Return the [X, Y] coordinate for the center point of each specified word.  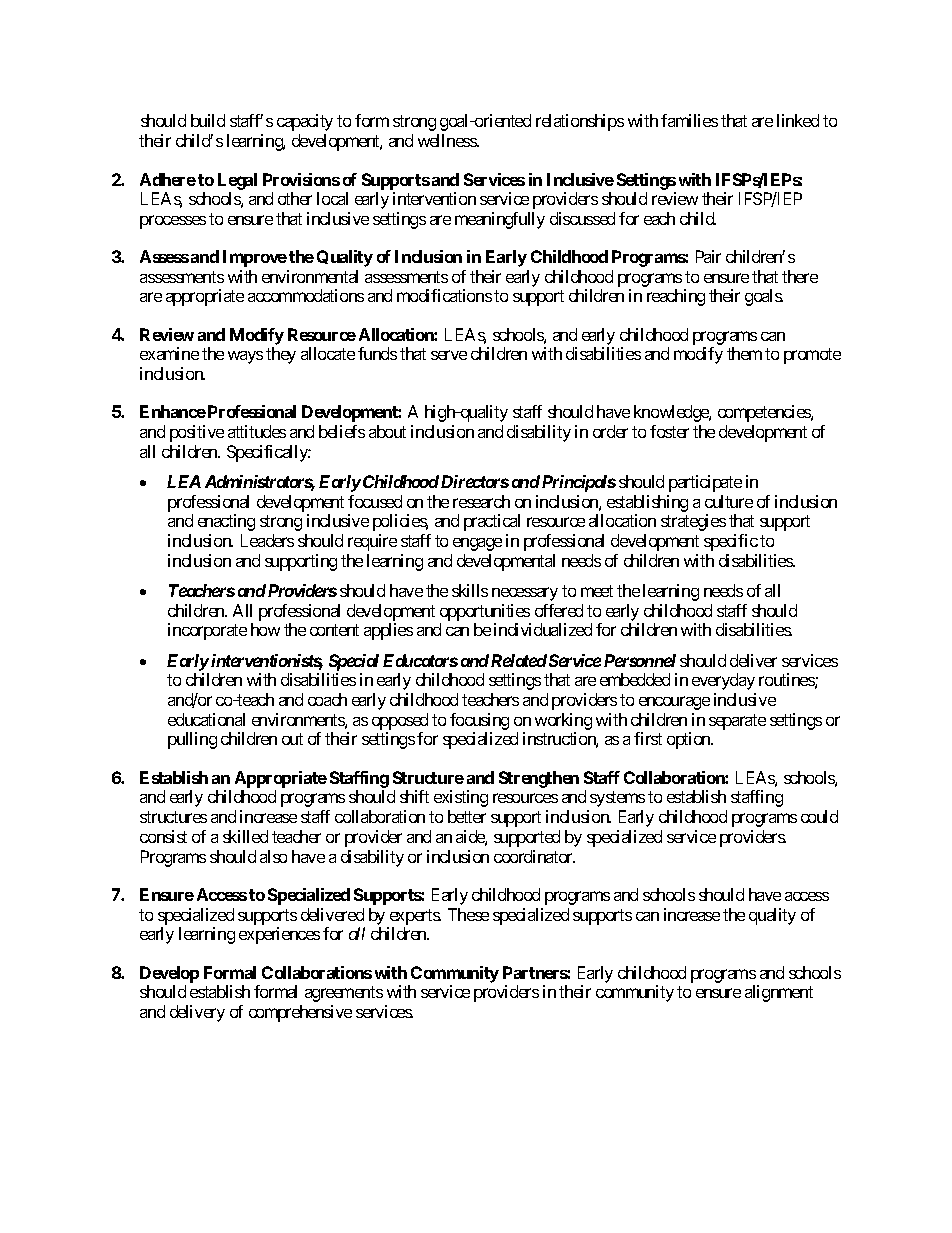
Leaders [267, 540]
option [689, 740]
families [689, 120]
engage [477, 544]
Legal [237, 181]
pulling [192, 740]
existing [461, 798]
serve [449, 355]
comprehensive [300, 1013]
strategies [693, 522]
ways [245, 357]
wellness [448, 140]
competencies [765, 413]
